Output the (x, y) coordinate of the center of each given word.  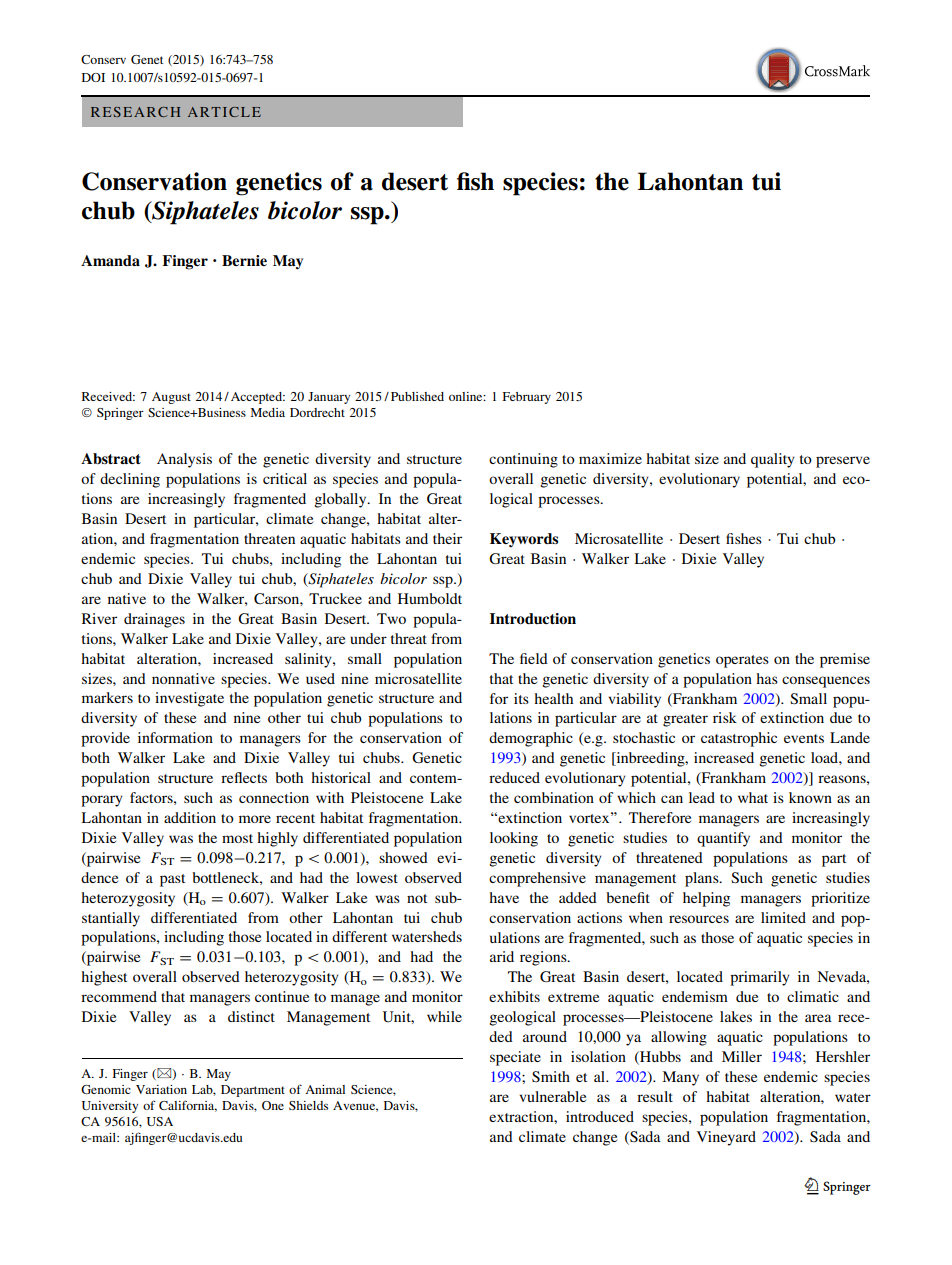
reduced (514, 777)
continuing (523, 460)
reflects (244, 777)
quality (773, 460)
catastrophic (739, 739)
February (527, 398)
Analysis (184, 460)
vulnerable (552, 1096)
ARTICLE (224, 112)
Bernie (244, 260)
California (188, 1106)
